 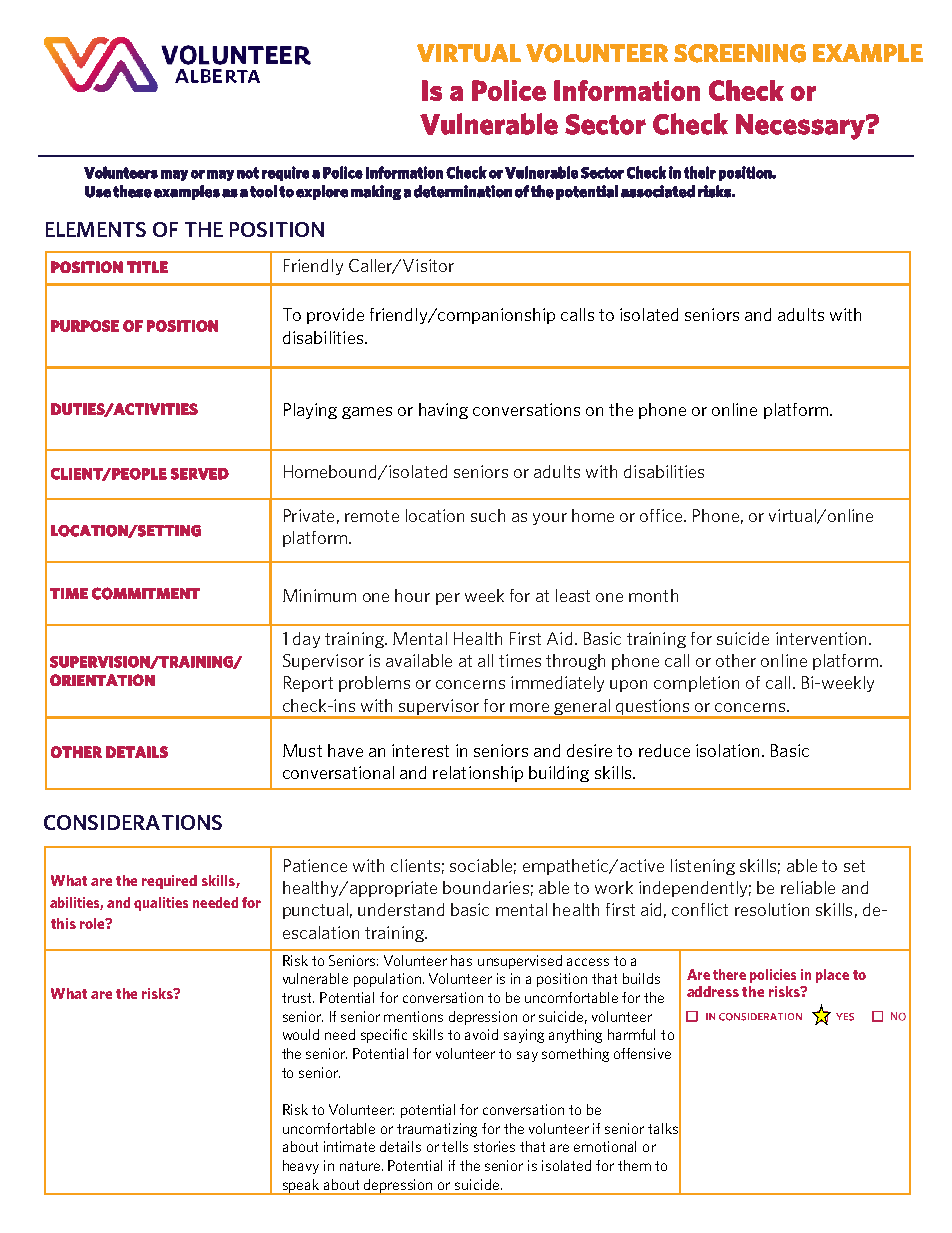 I want to click on SCREENING, so click(x=740, y=53).
